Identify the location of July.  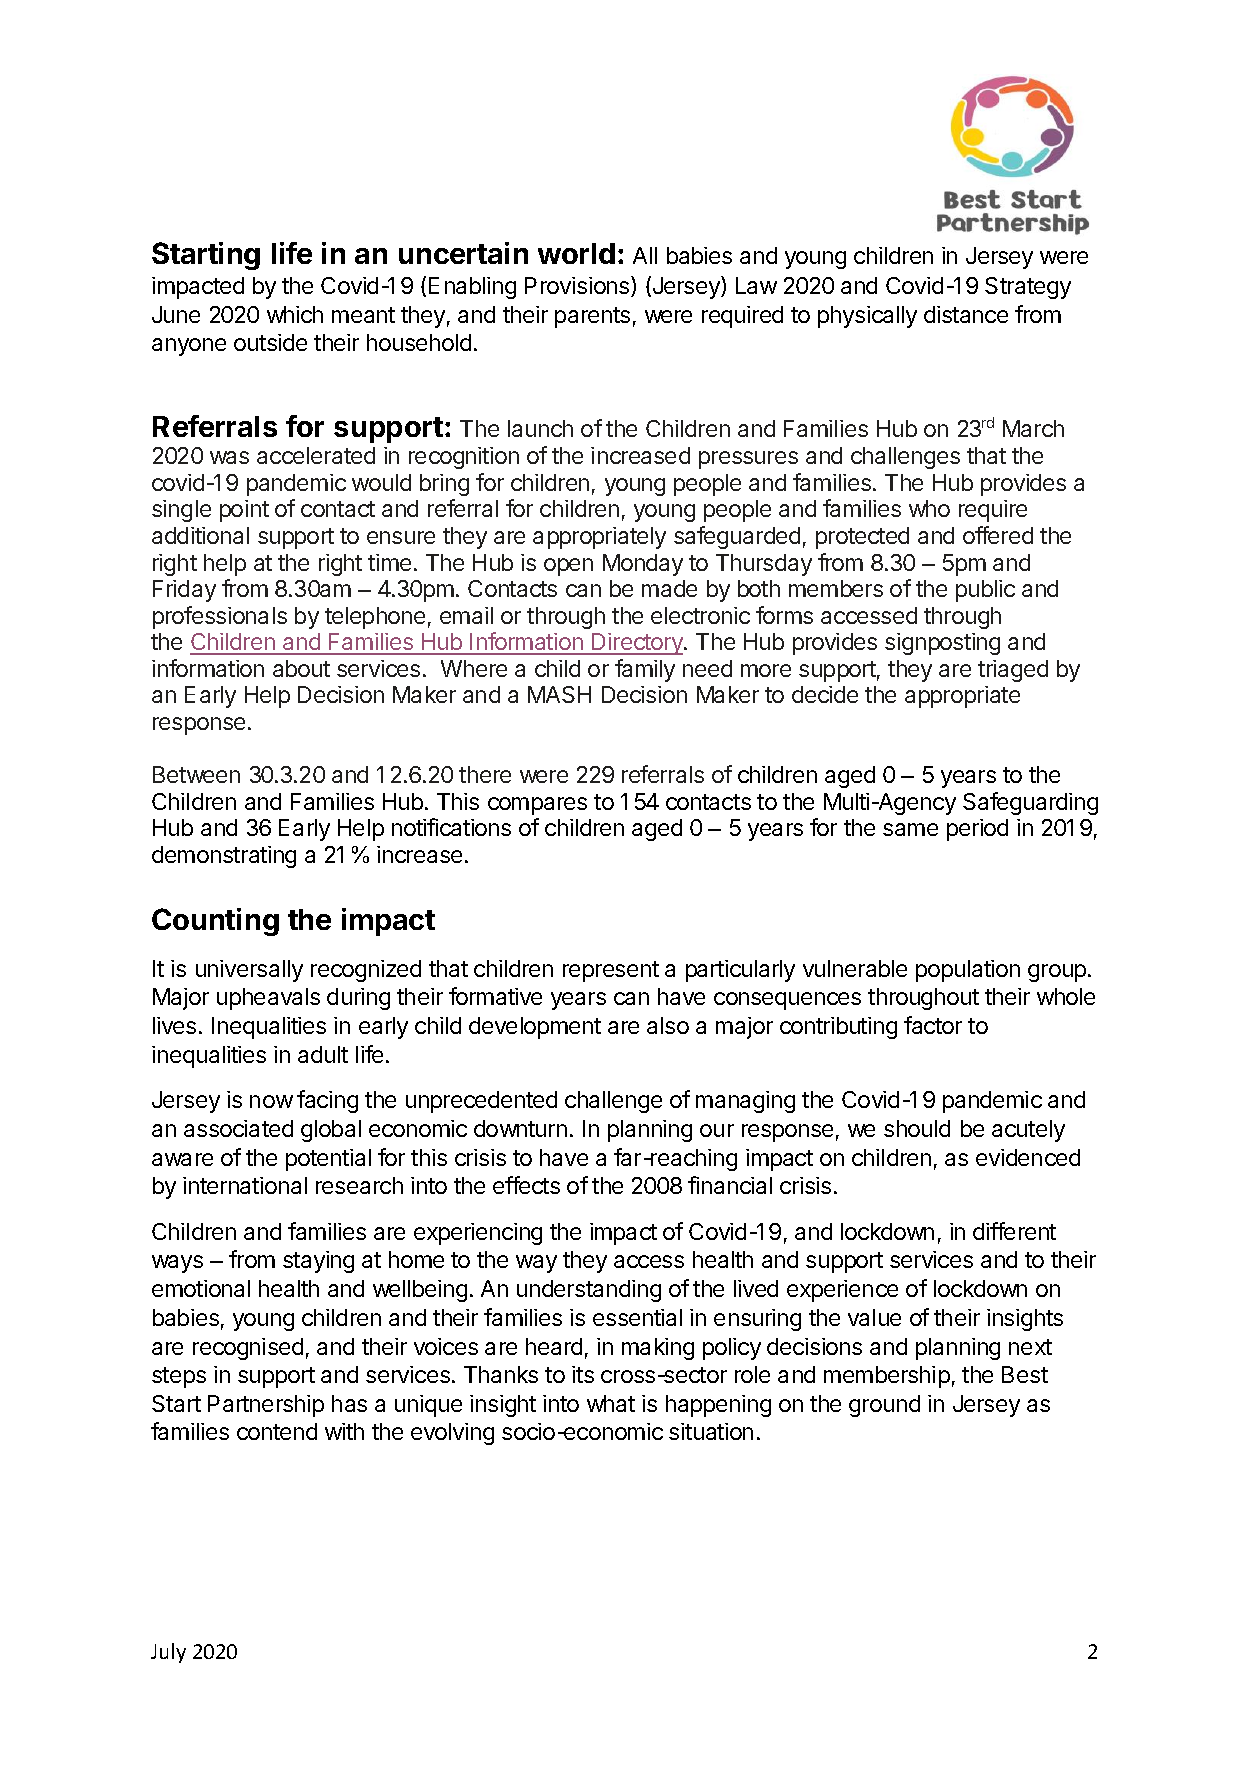
(168, 1653).
